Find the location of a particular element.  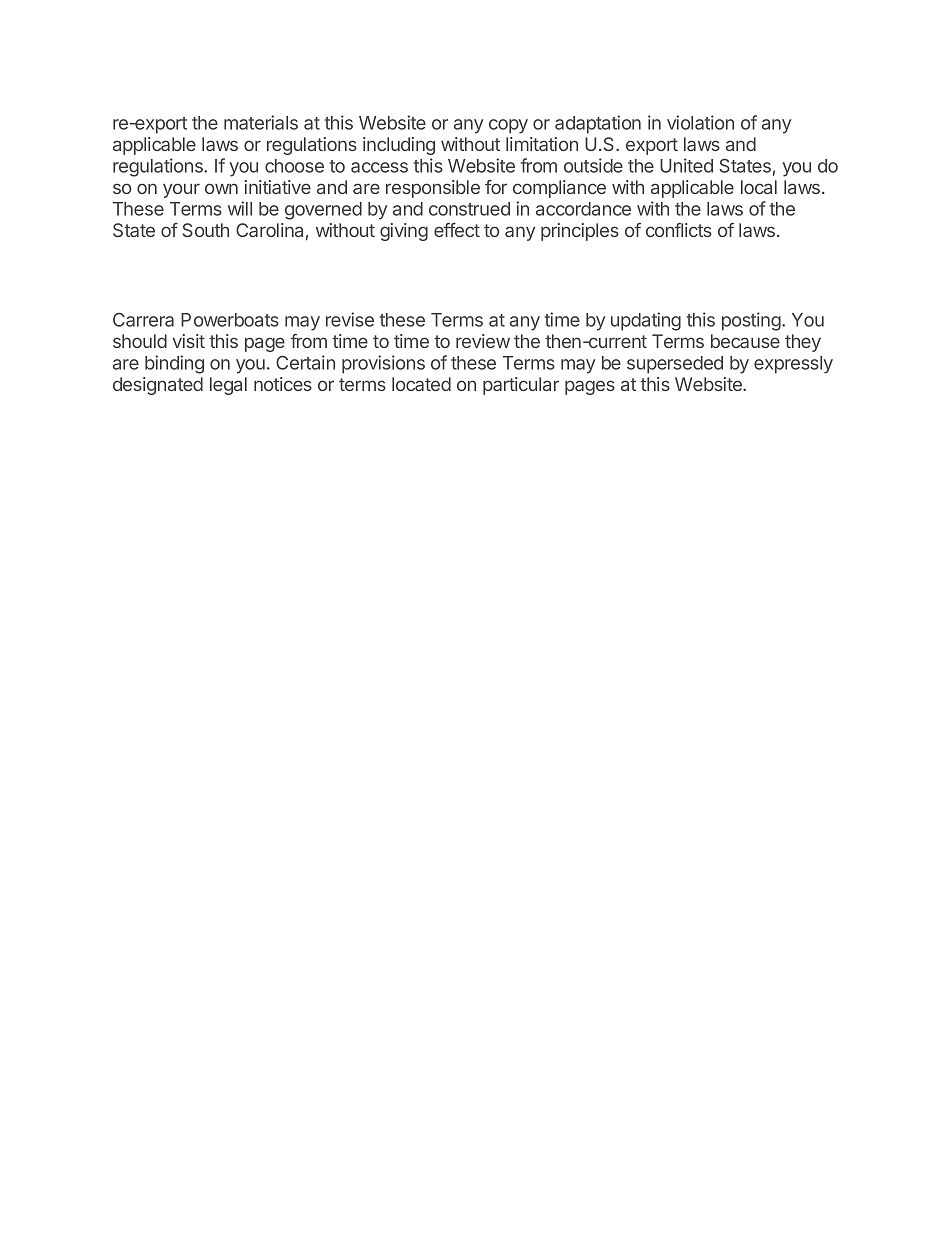

legal is located at coordinates (228, 386).
